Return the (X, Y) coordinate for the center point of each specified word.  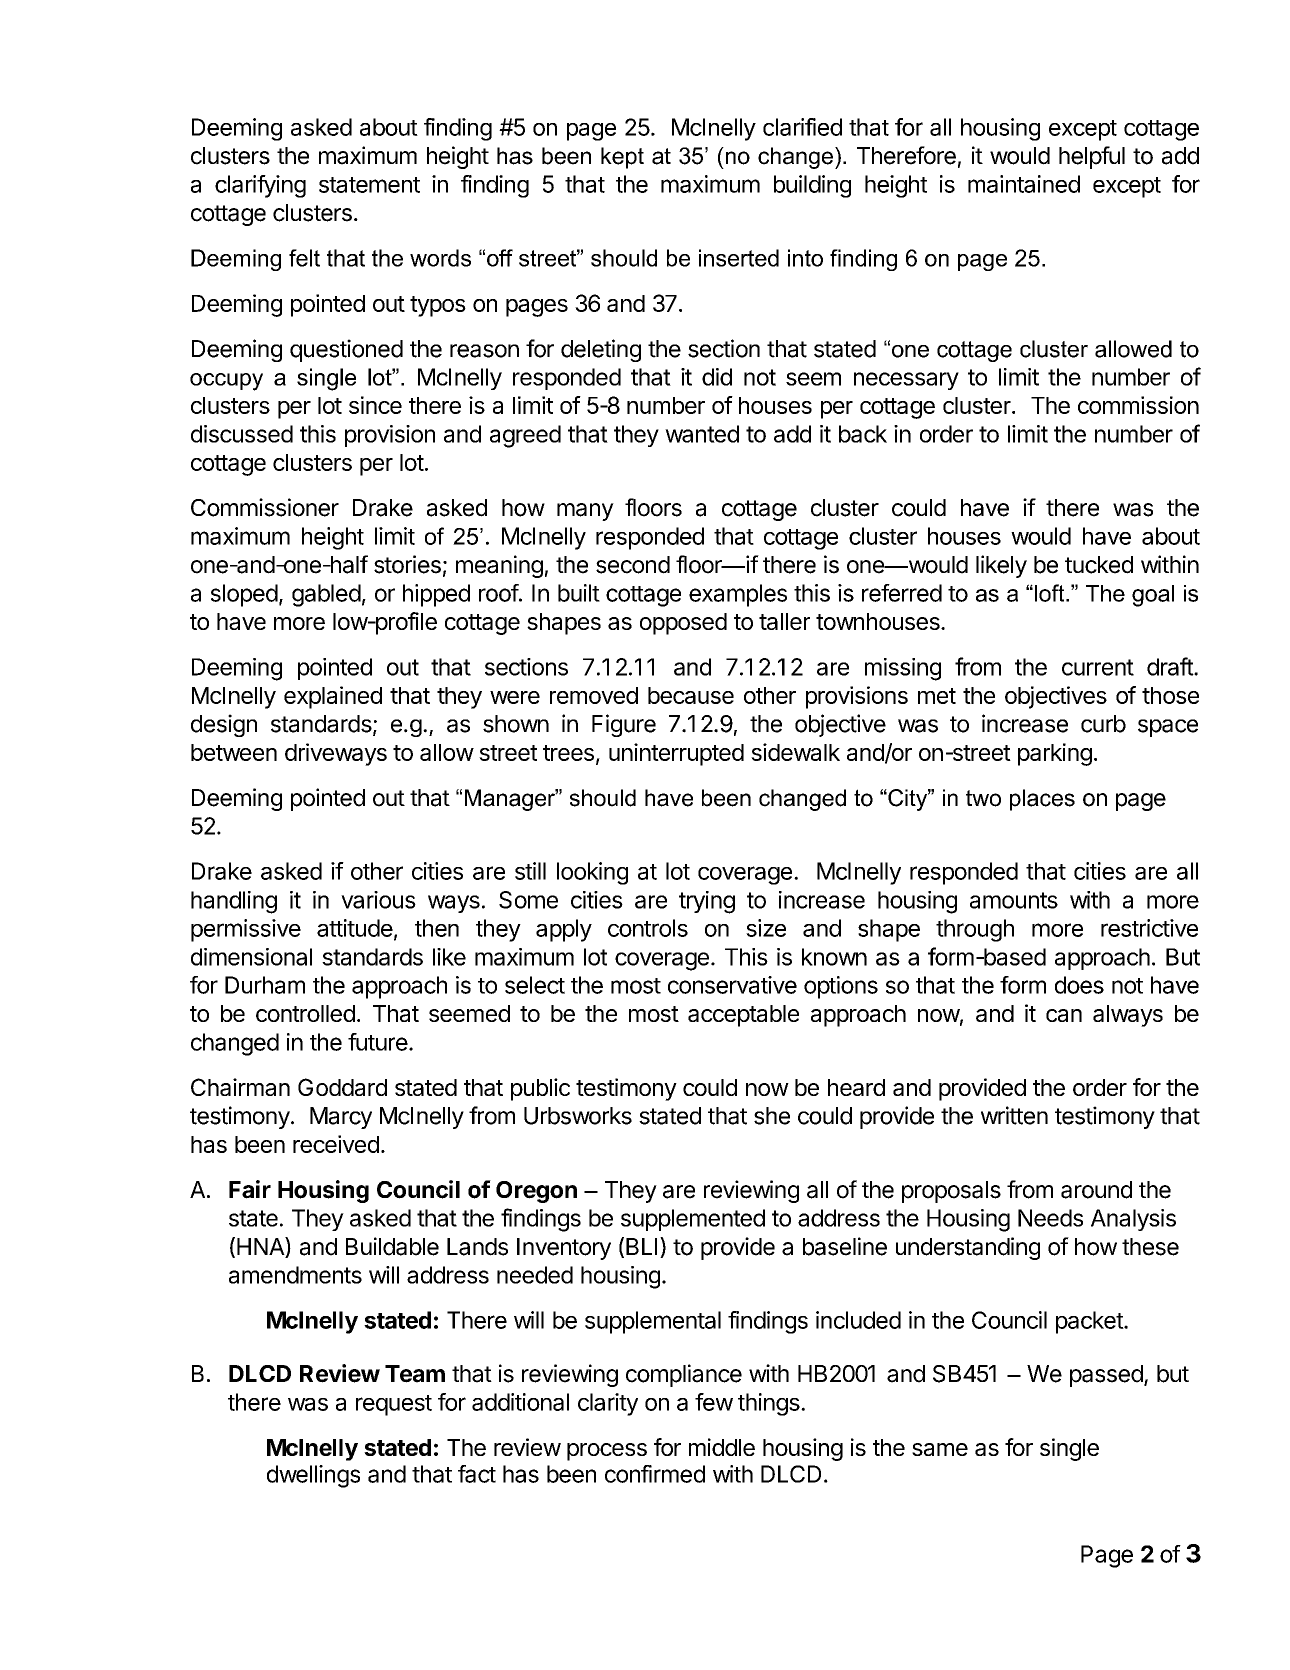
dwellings (313, 1476)
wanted (702, 434)
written (1014, 1115)
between (234, 752)
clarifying (260, 186)
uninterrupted (676, 754)
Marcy (341, 1118)
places (1042, 800)
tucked (1099, 565)
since (375, 405)
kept (622, 158)
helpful (1092, 157)
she (772, 1116)
